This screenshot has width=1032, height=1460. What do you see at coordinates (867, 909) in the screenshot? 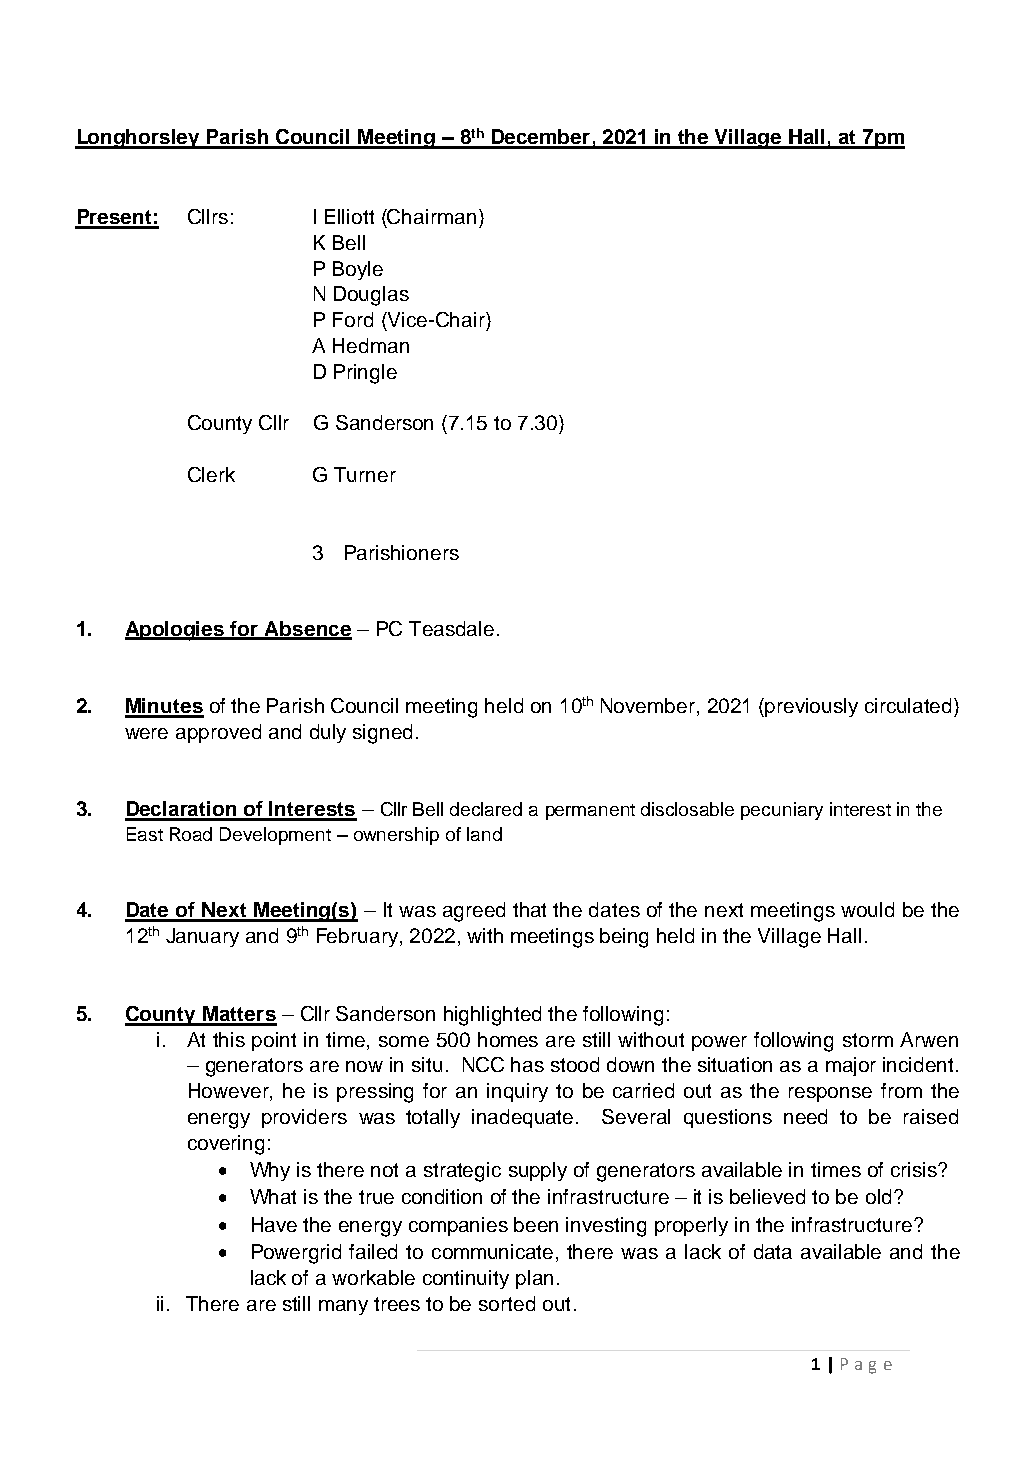
I see `would` at bounding box center [867, 909].
